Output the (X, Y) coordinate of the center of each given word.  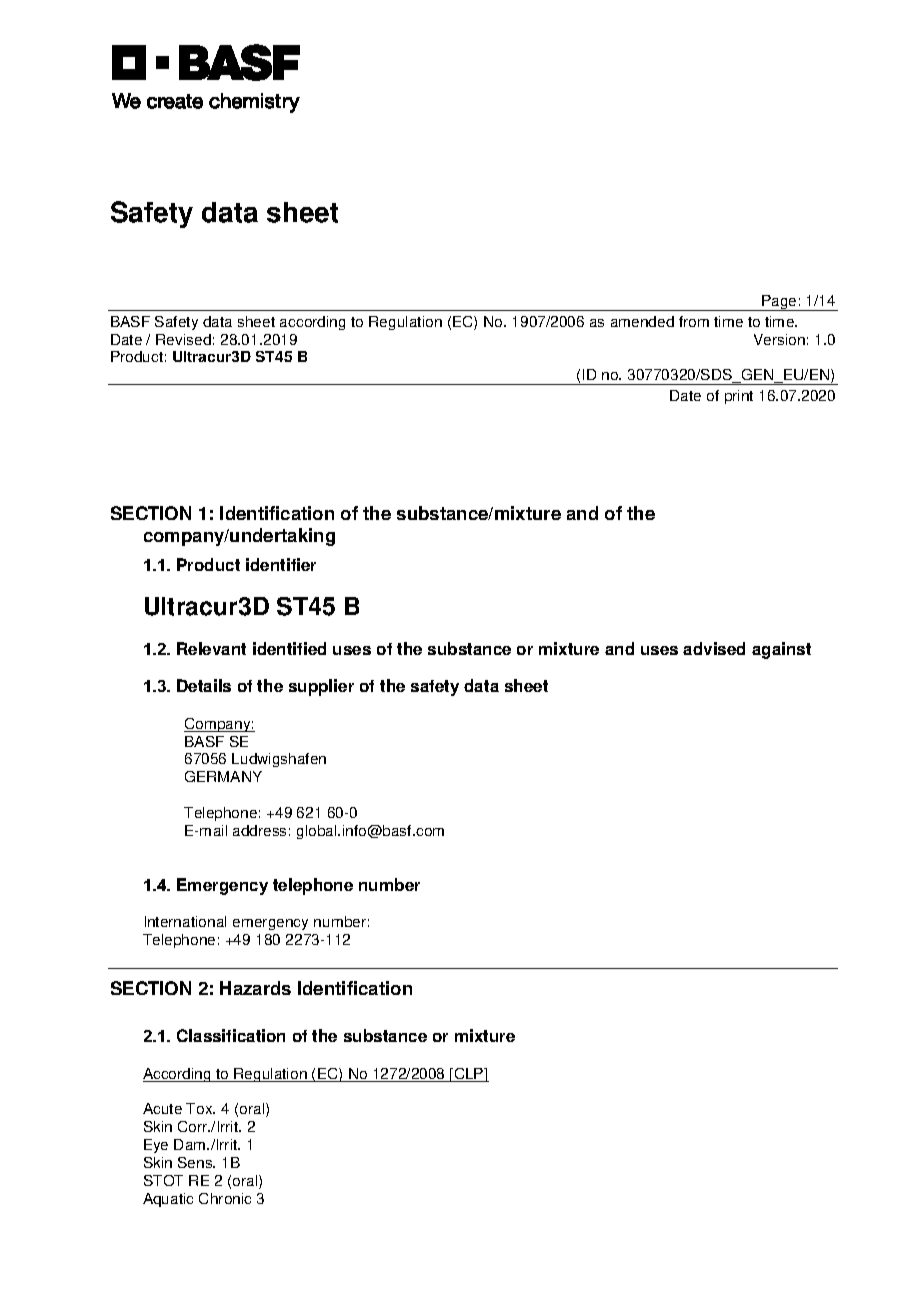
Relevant (211, 648)
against (781, 650)
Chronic (225, 1198)
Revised (183, 339)
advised (714, 648)
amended (642, 321)
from (694, 321)
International (185, 921)
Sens (196, 1162)
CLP (469, 1075)
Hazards (255, 988)
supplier (321, 687)
